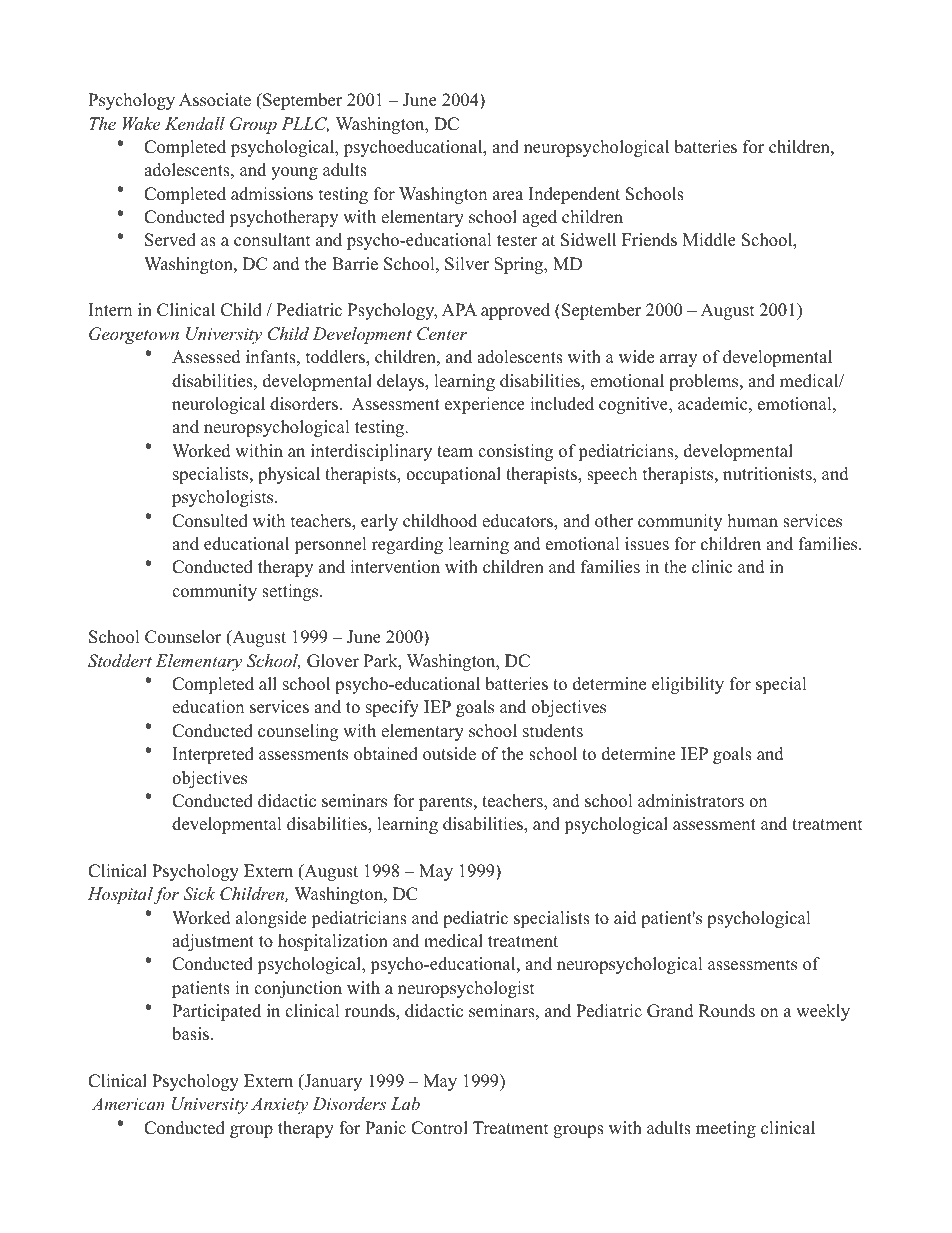 Image resolution: width=952 pixels, height=1233 pixels. Describe the element at coordinates (753, 521) in the screenshot. I see `human` at that location.
